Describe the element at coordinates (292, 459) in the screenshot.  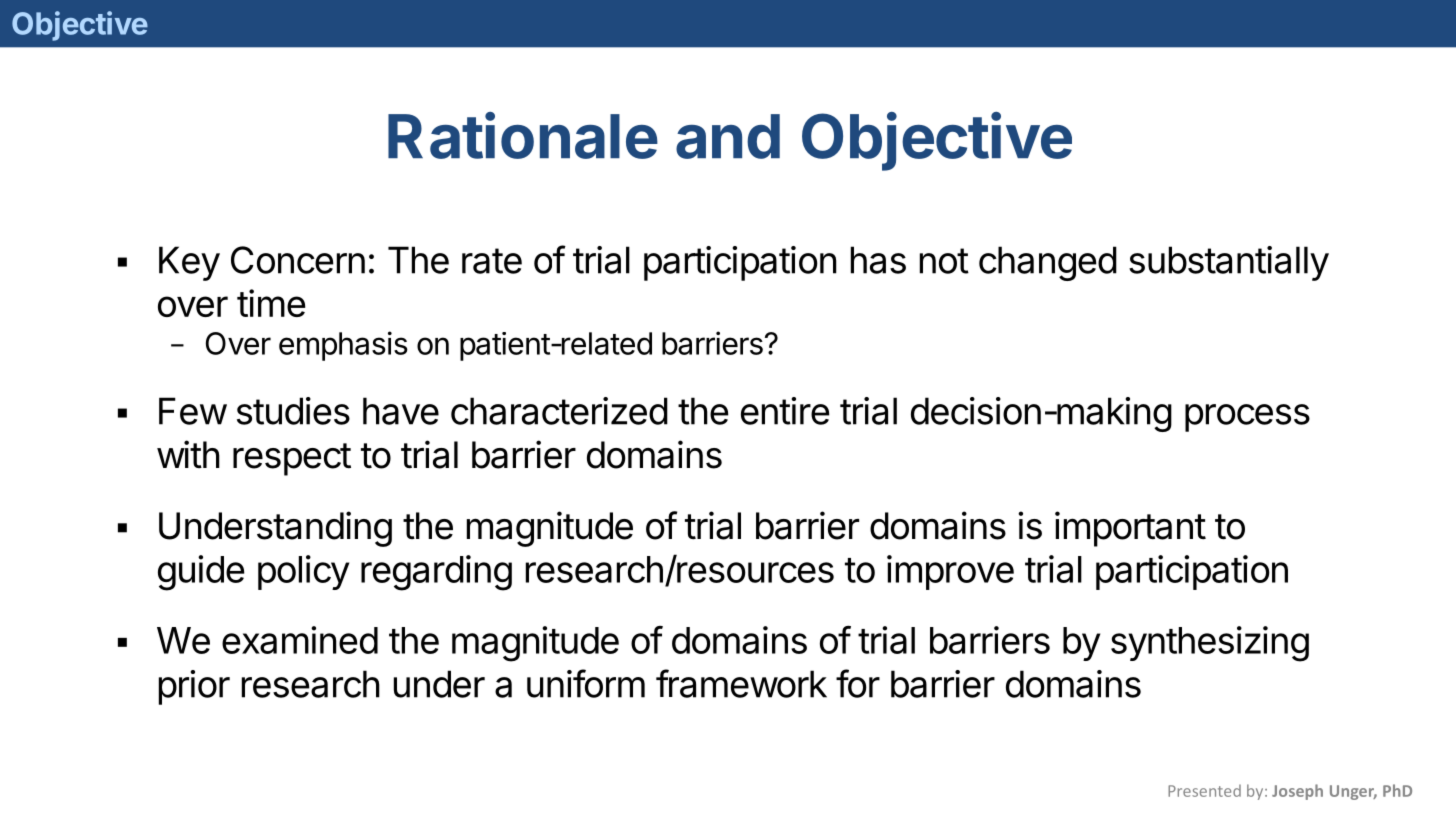
I see `respect` at that location.
